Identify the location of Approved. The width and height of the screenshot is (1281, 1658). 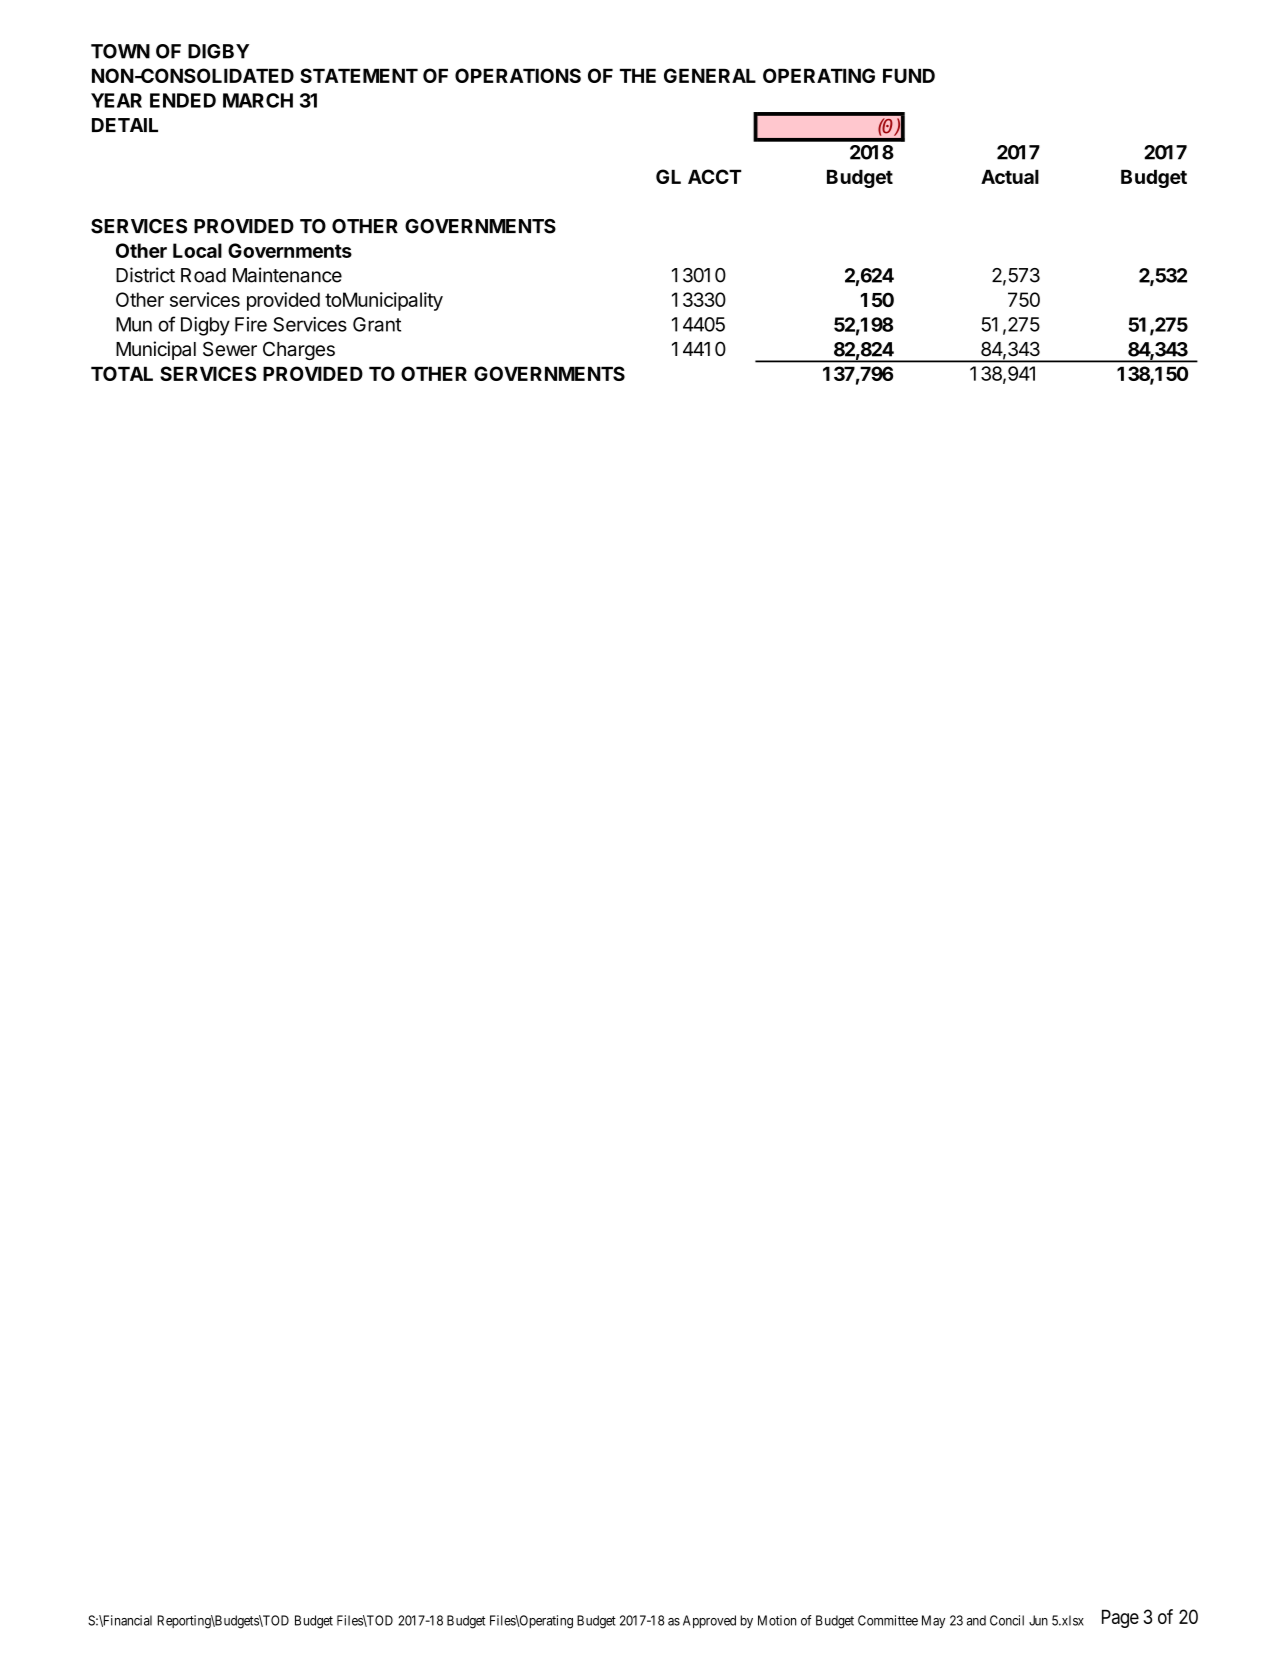
(709, 1621).
